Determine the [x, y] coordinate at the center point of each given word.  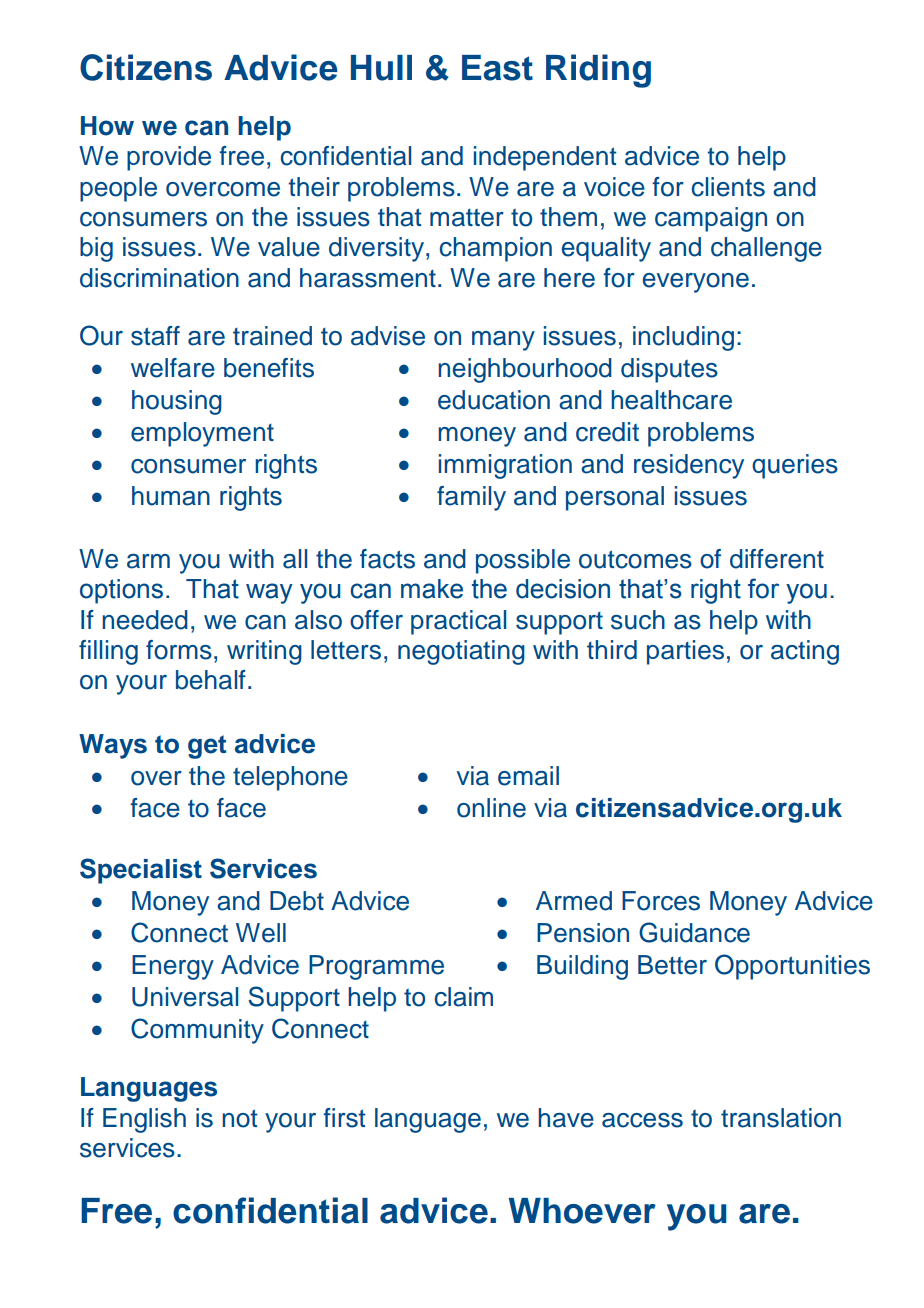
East [497, 68]
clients [728, 187]
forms [179, 650]
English [144, 1120]
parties [685, 652]
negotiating [461, 652]
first [344, 1118]
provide [169, 158]
